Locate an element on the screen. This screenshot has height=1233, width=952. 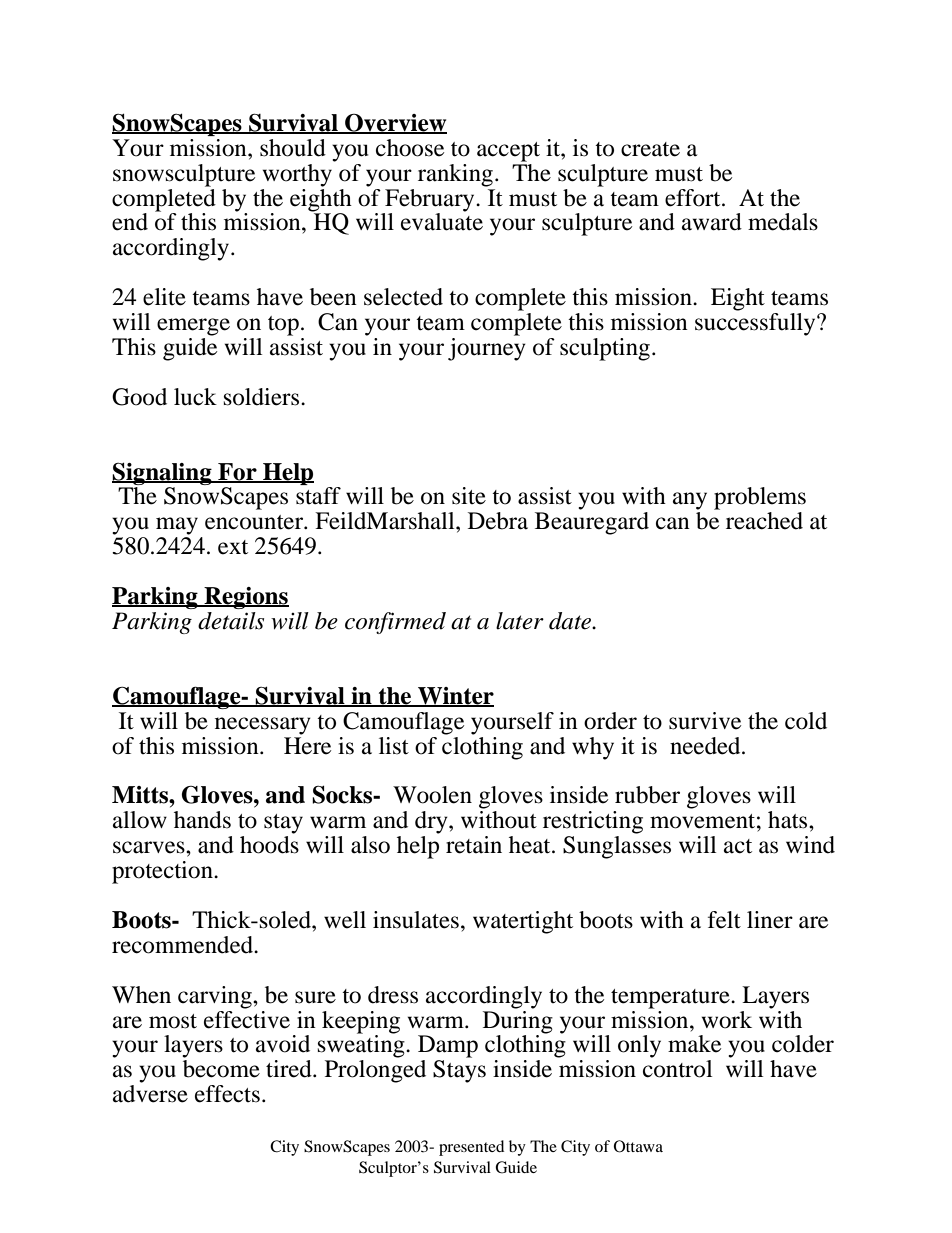
become is located at coordinates (221, 1069).
